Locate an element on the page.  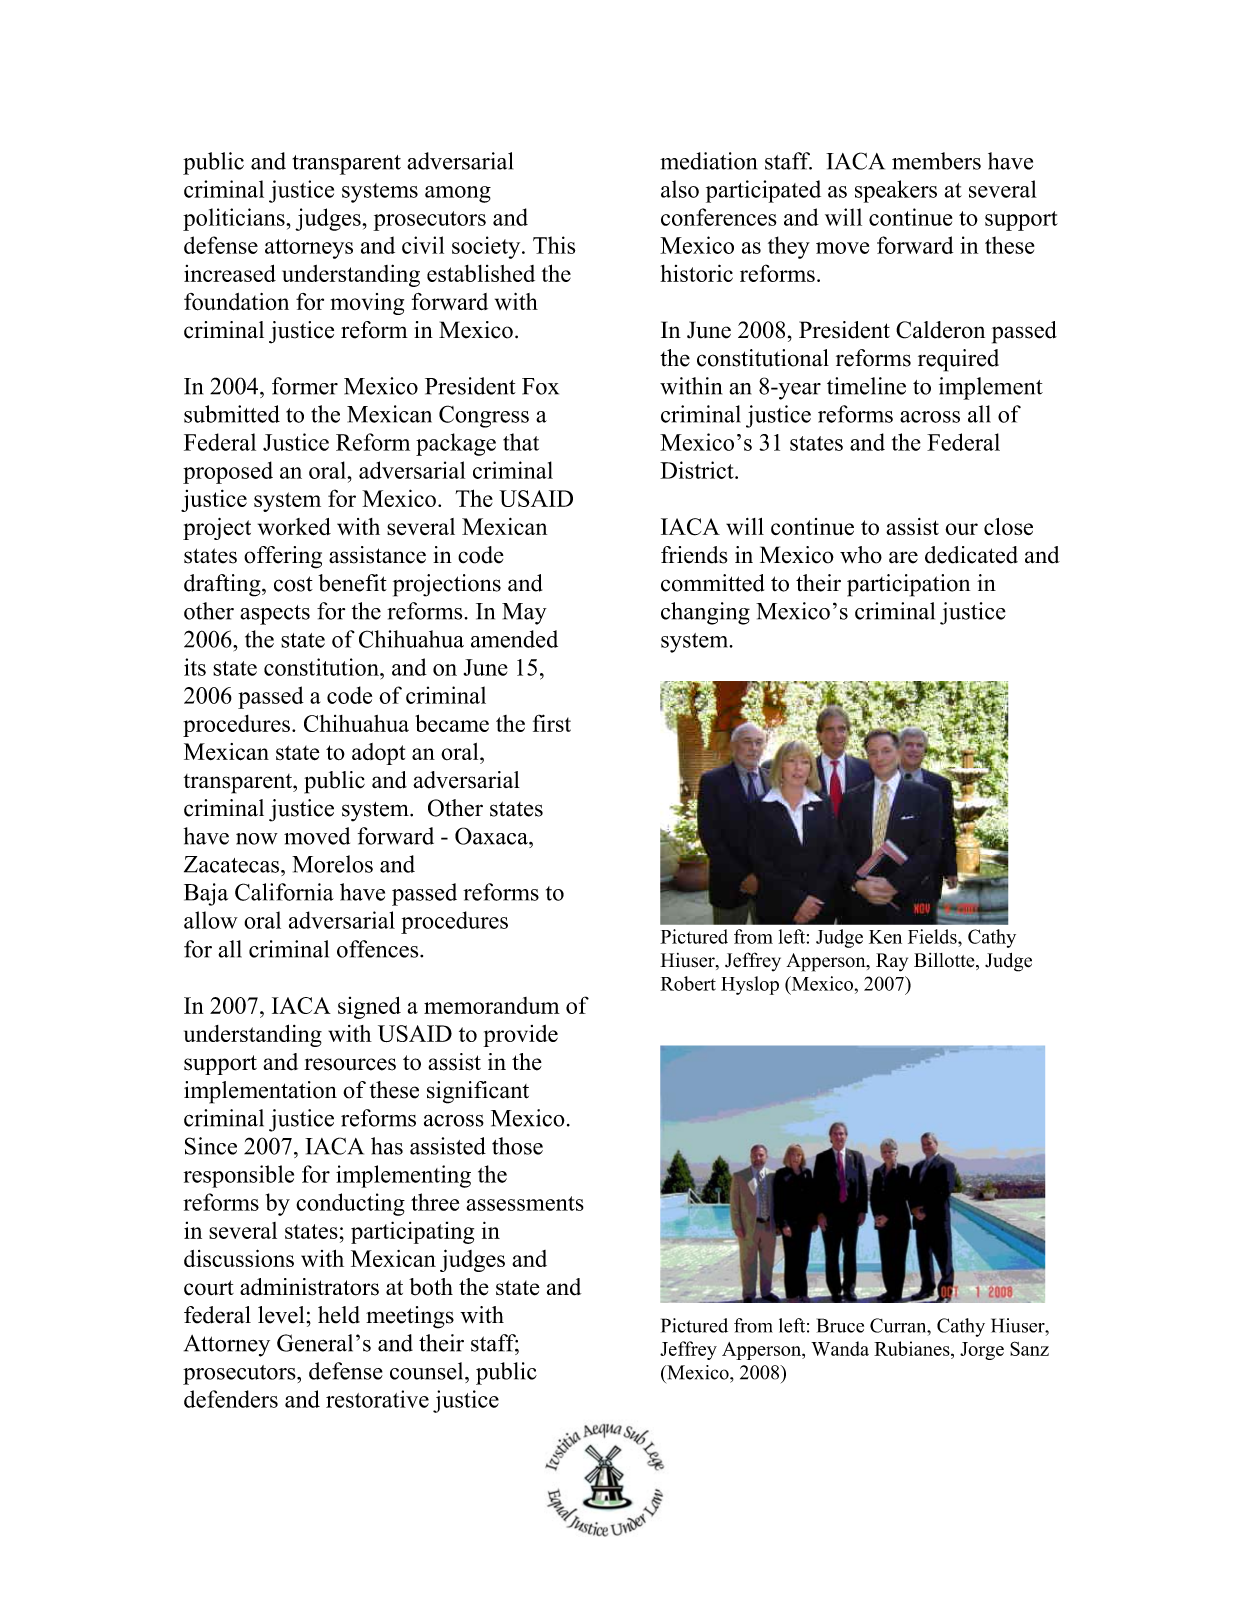
timeline is located at coordinates (866, 386).
